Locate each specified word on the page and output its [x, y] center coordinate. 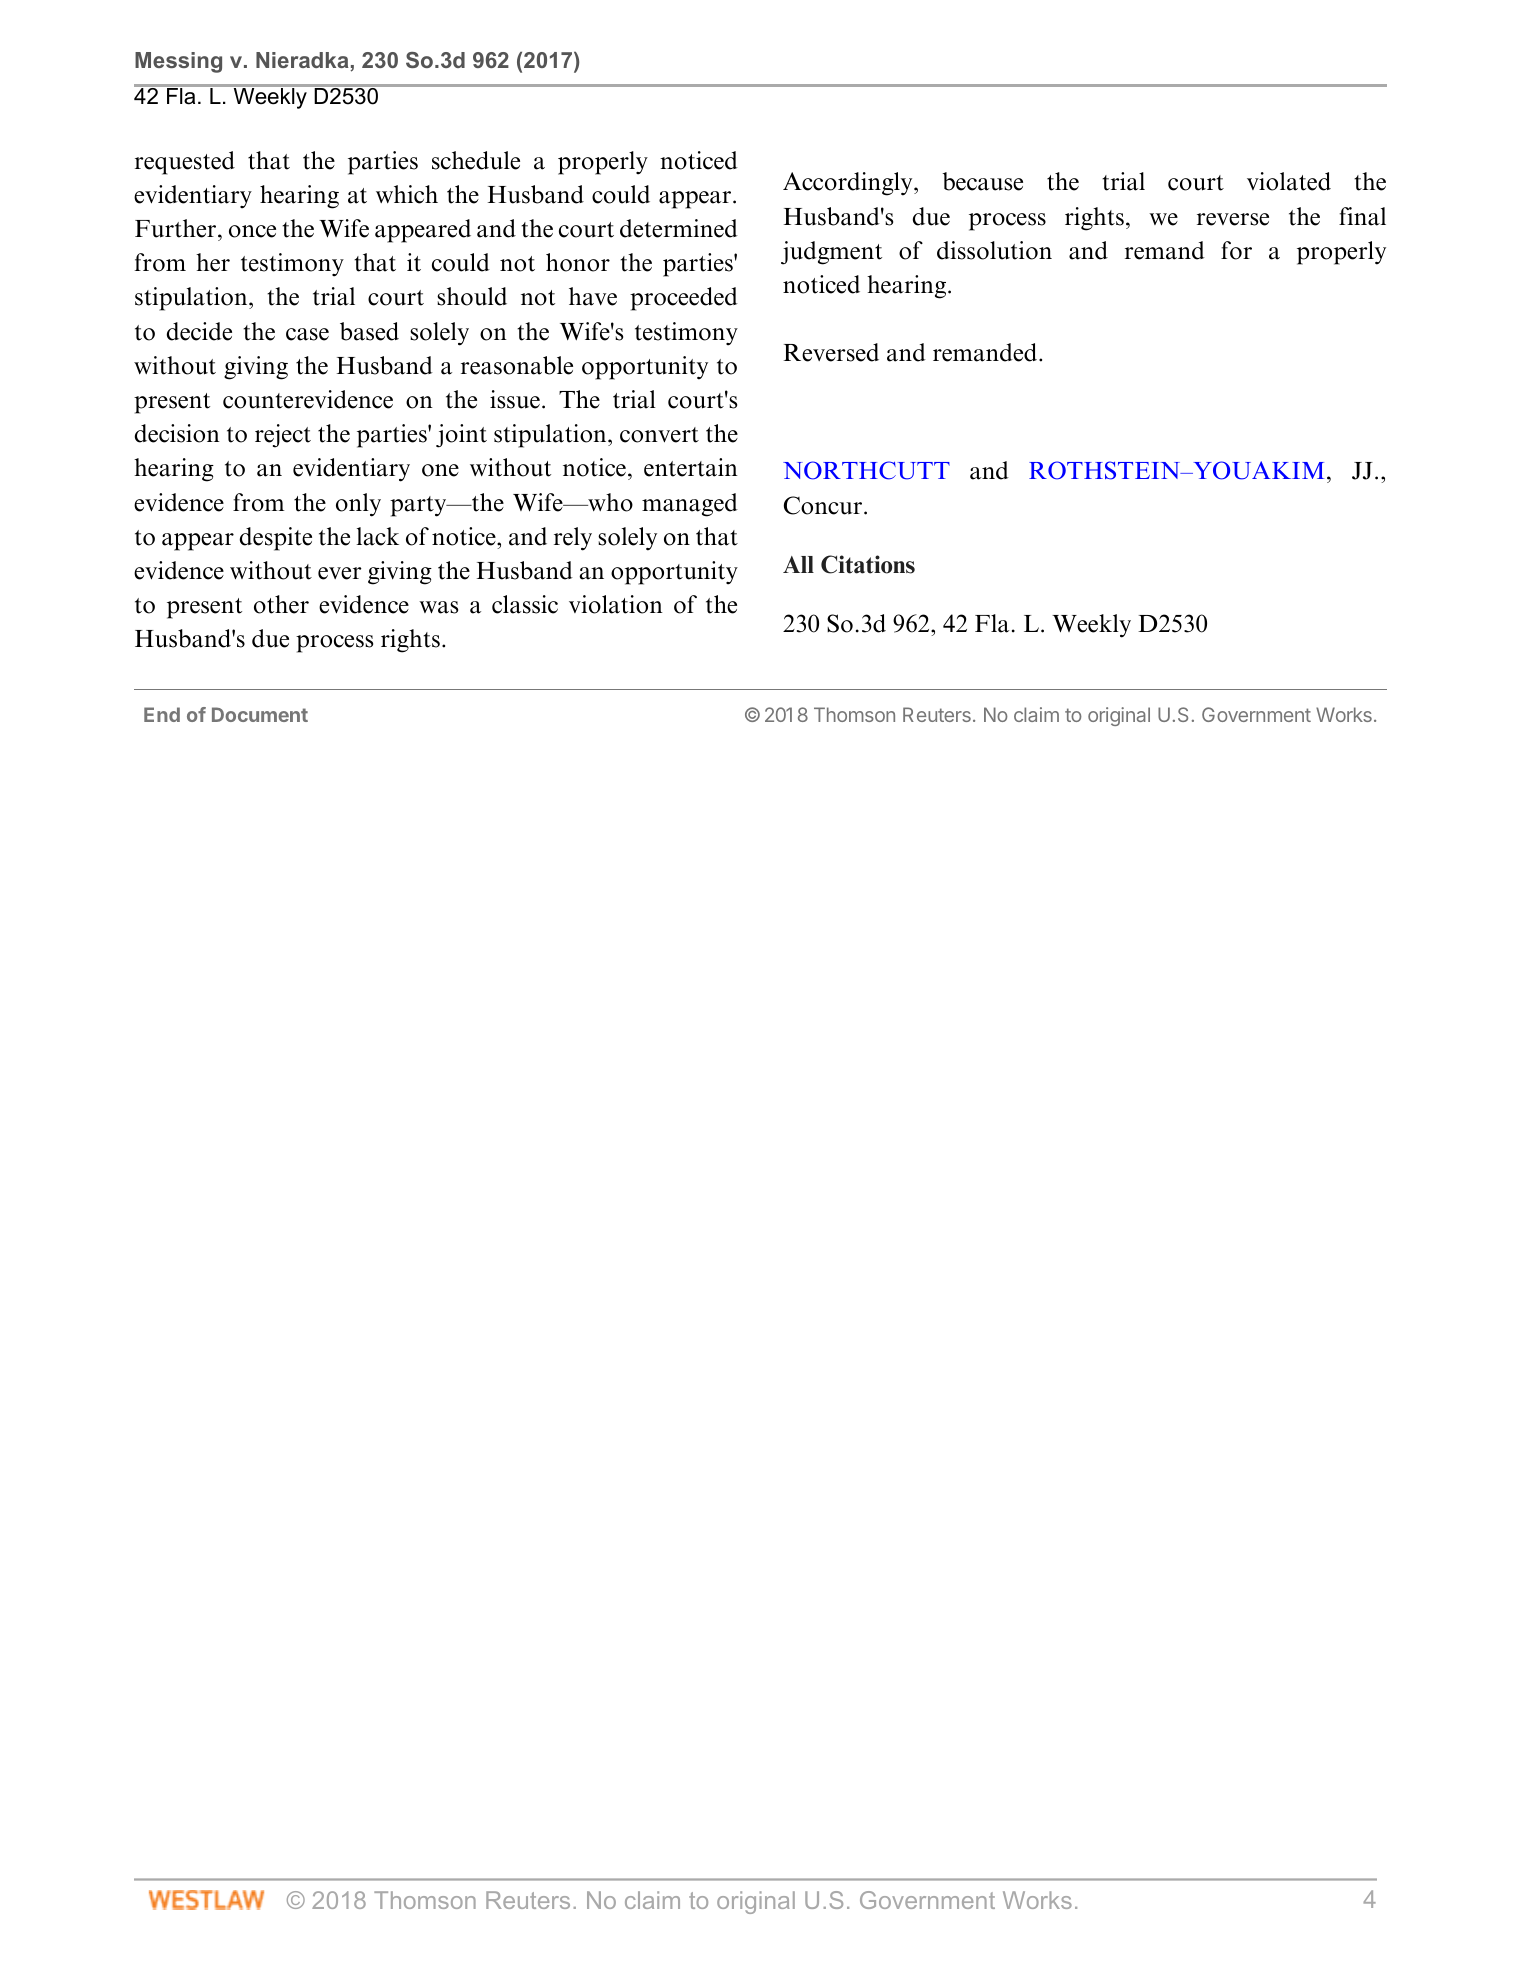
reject [283, 436]
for [1236, 250]
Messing [178, 62]
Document [260, 714]
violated [1289, 181]
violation [616, 604]
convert [659, 435]
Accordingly [849, 184]
